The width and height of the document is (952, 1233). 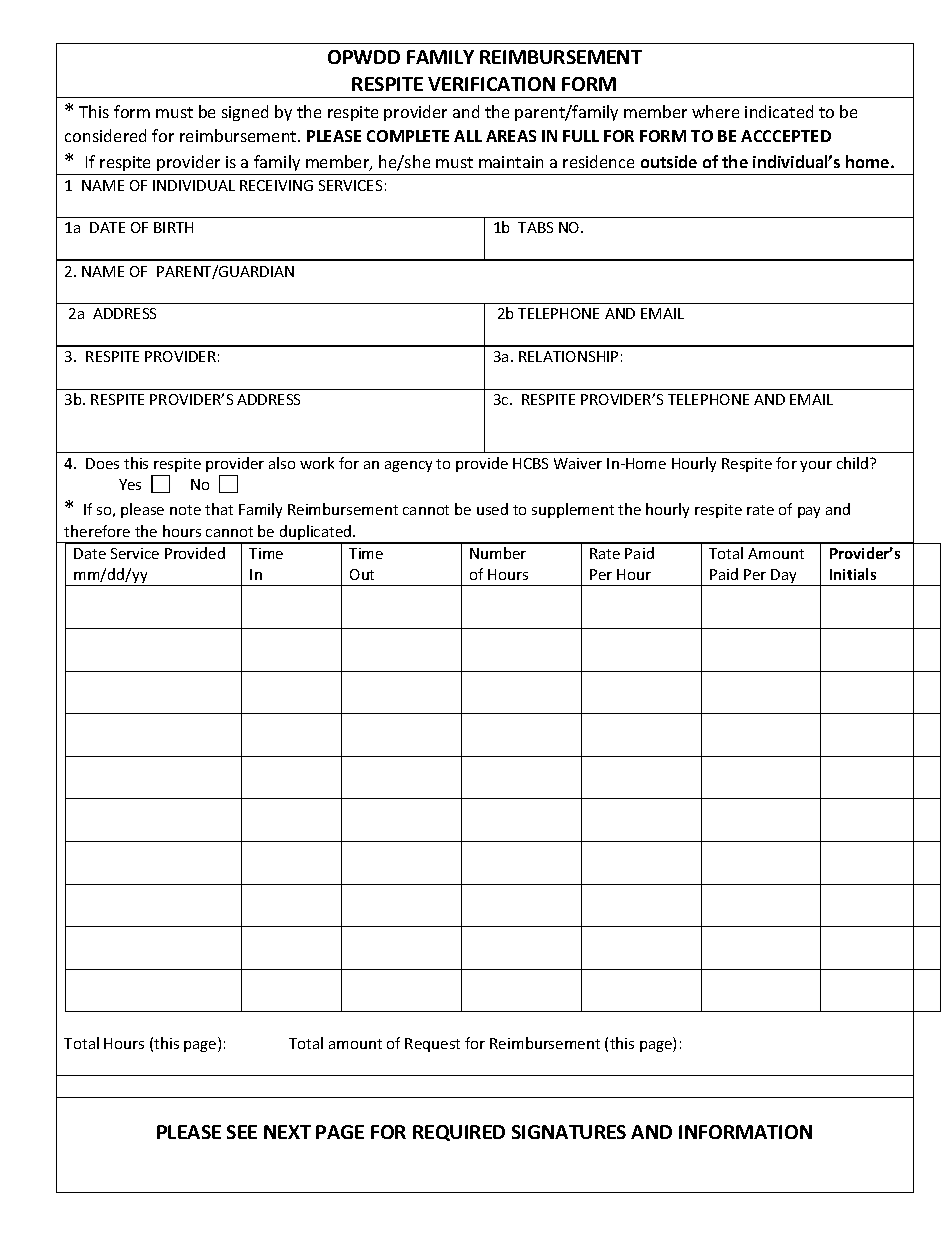 I want to click on REQUIRED, so click(x=459, y=1133).
